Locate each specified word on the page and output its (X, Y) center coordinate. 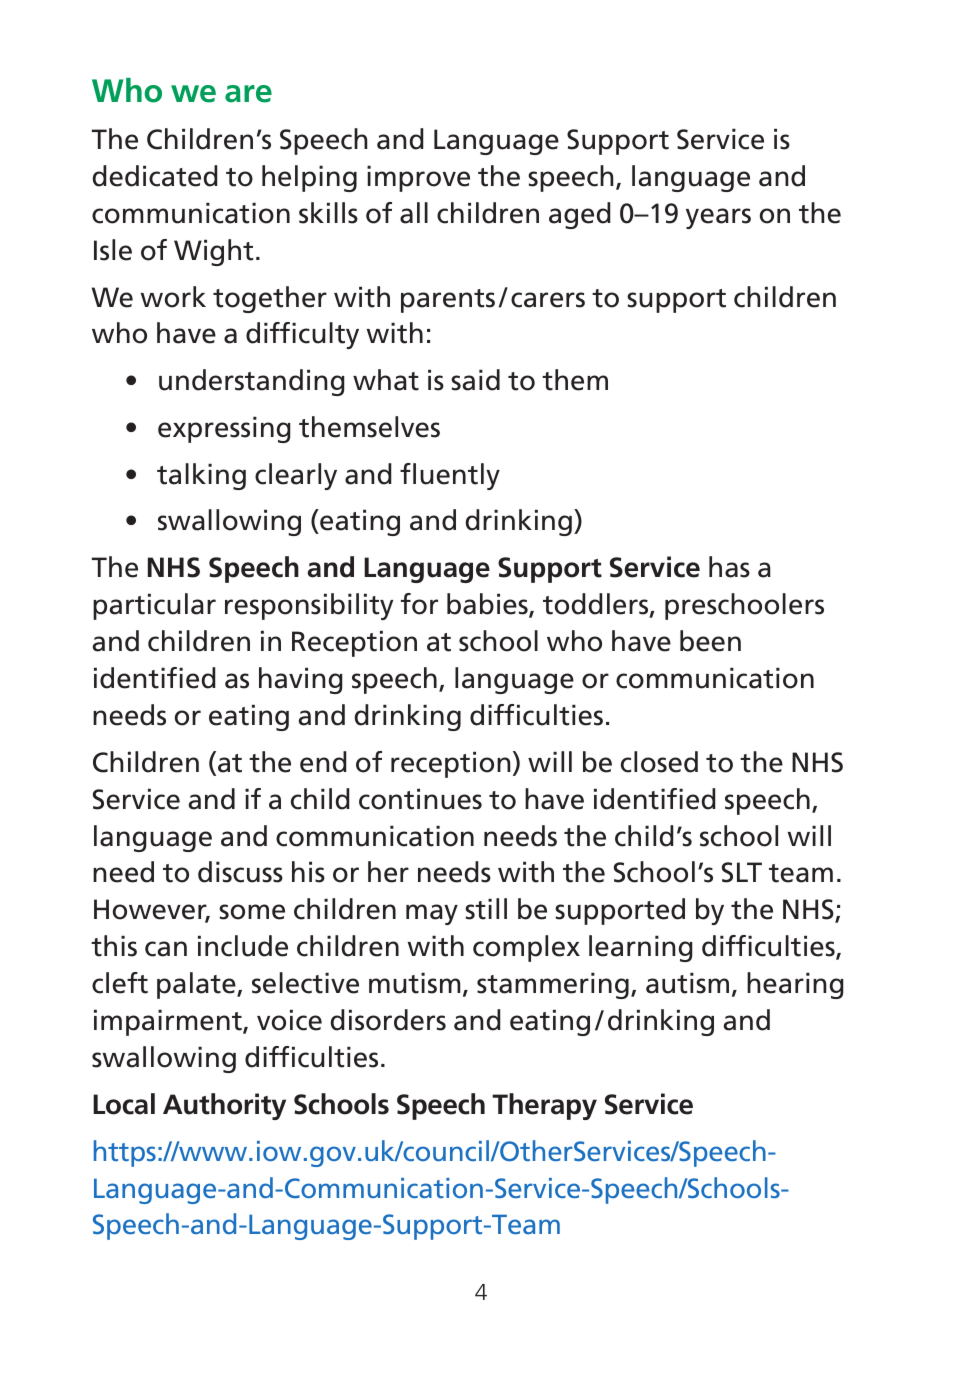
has (729, 567)
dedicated (155, 176)
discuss (240, 872)
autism (687, 983)
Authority (224, 1106)
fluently (450, 476)
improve (418, 178)
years (718, 218)
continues (420, 799)
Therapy (544, 1106)
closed (659, 762)
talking (201, 476)
